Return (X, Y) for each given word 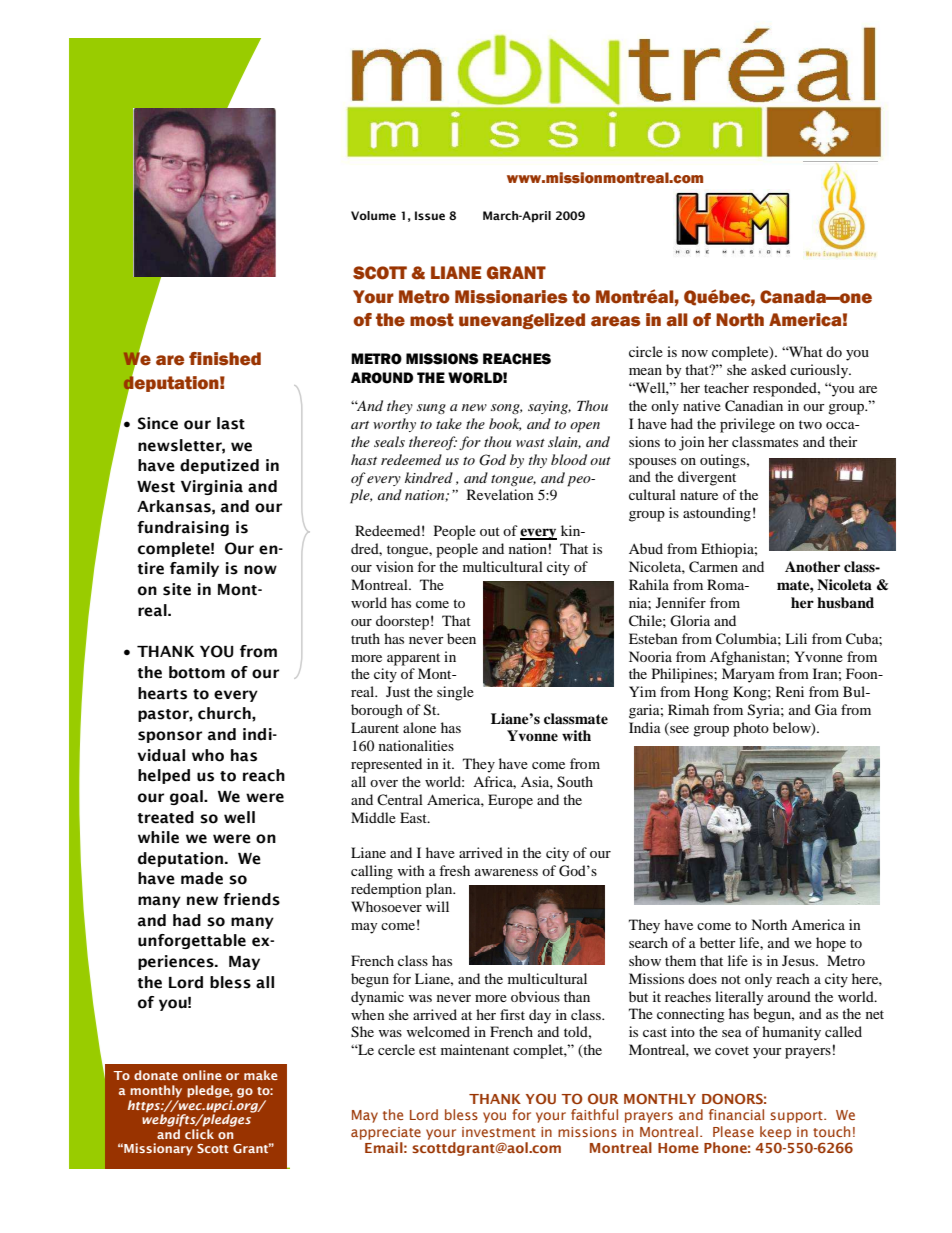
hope (831, 944)
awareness (506, 872)
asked (768, 369)
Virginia (212, 487)
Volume (373, 215)
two (810, 424)
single (455, 693)
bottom (197, 672)
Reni (790, 691)
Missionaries (511, 297)
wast (530, 443)
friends (251, 899)
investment (499, 1132)
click (199, 1134)
